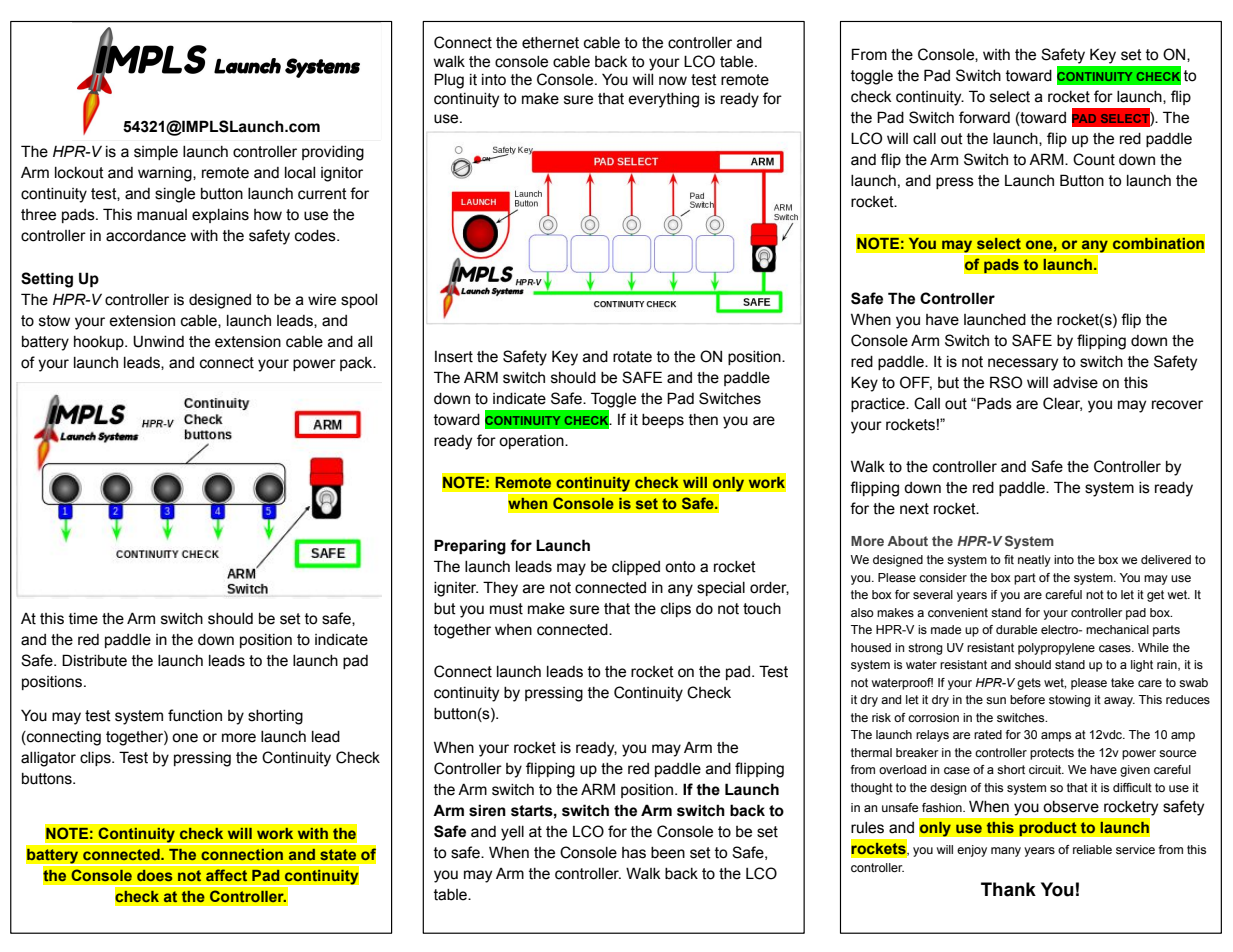  Describe the element at coordinates (1062, 404) in the screenshot. I see `Clear` at that location.
